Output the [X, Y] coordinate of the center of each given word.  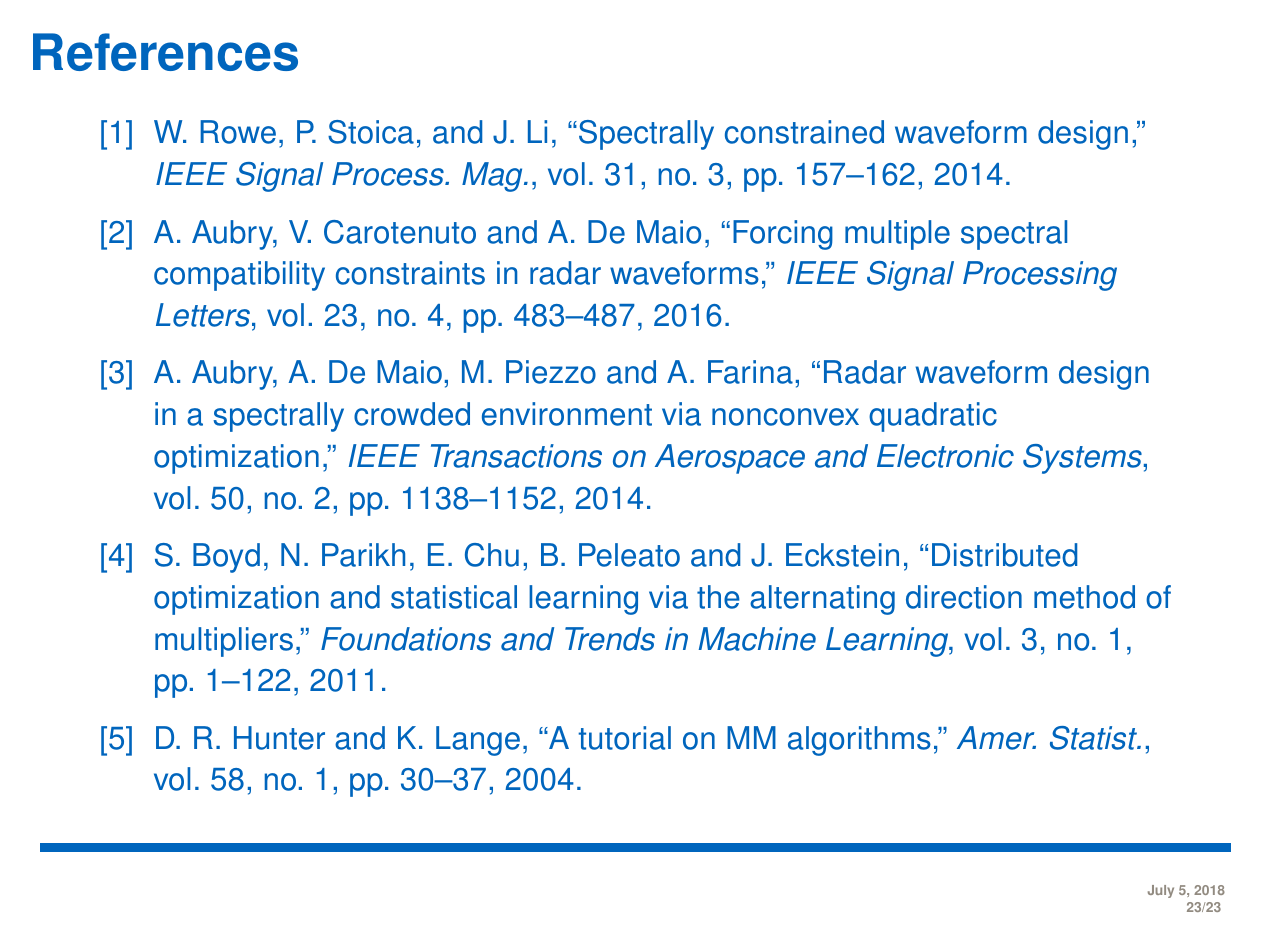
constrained [804, 132]
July [1161, 891]
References [165, 52]
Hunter [279, 738]
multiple [897, 235]
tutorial [624, 738]
